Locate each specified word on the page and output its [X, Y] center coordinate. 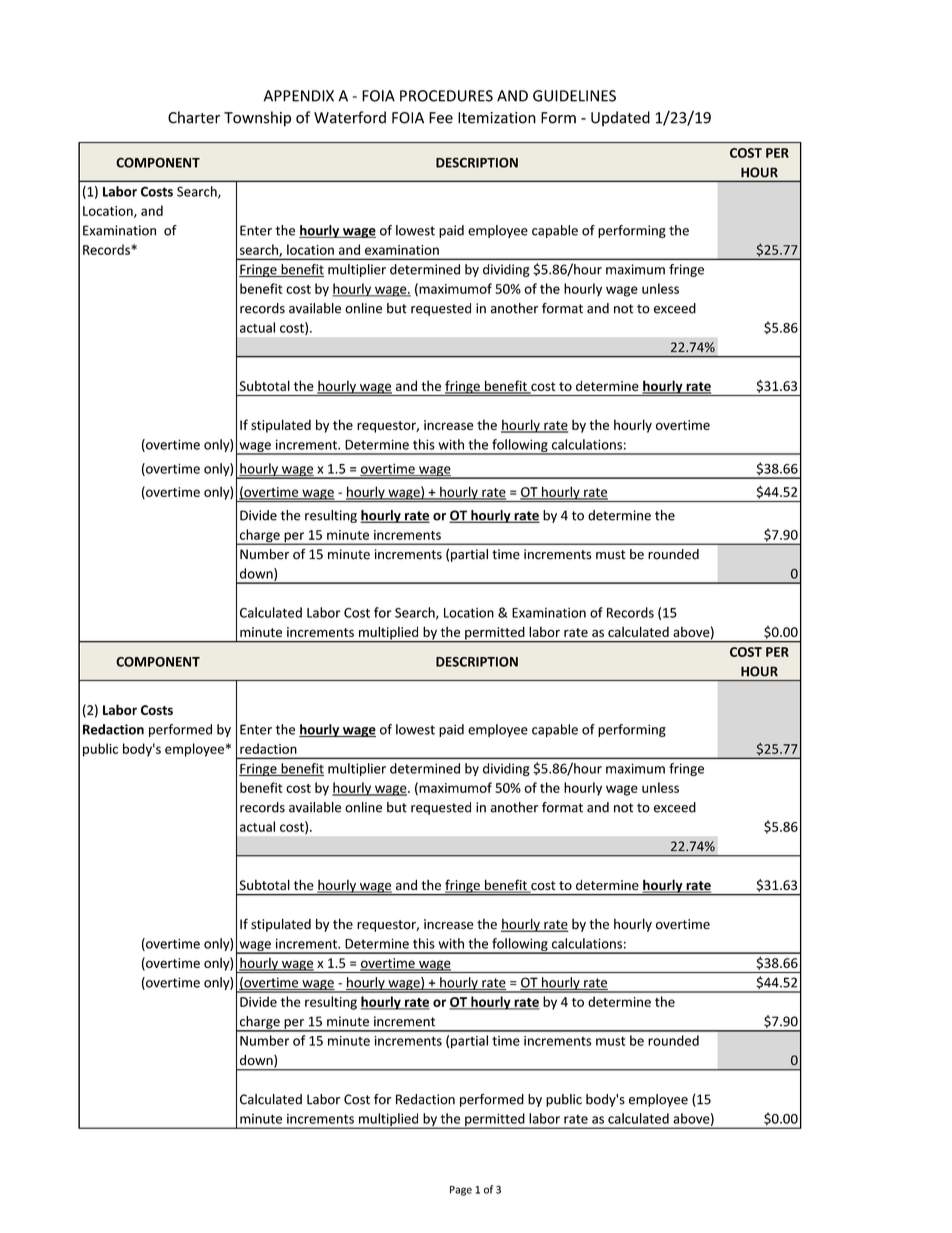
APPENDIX [299, 96]
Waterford [350, 117]
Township [257, 119]
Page [461, 1191]
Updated [620, 118]
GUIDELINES [574, 96]
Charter [194, 117]
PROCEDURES [446, 96]
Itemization [497, 118]
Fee [441, 118]
